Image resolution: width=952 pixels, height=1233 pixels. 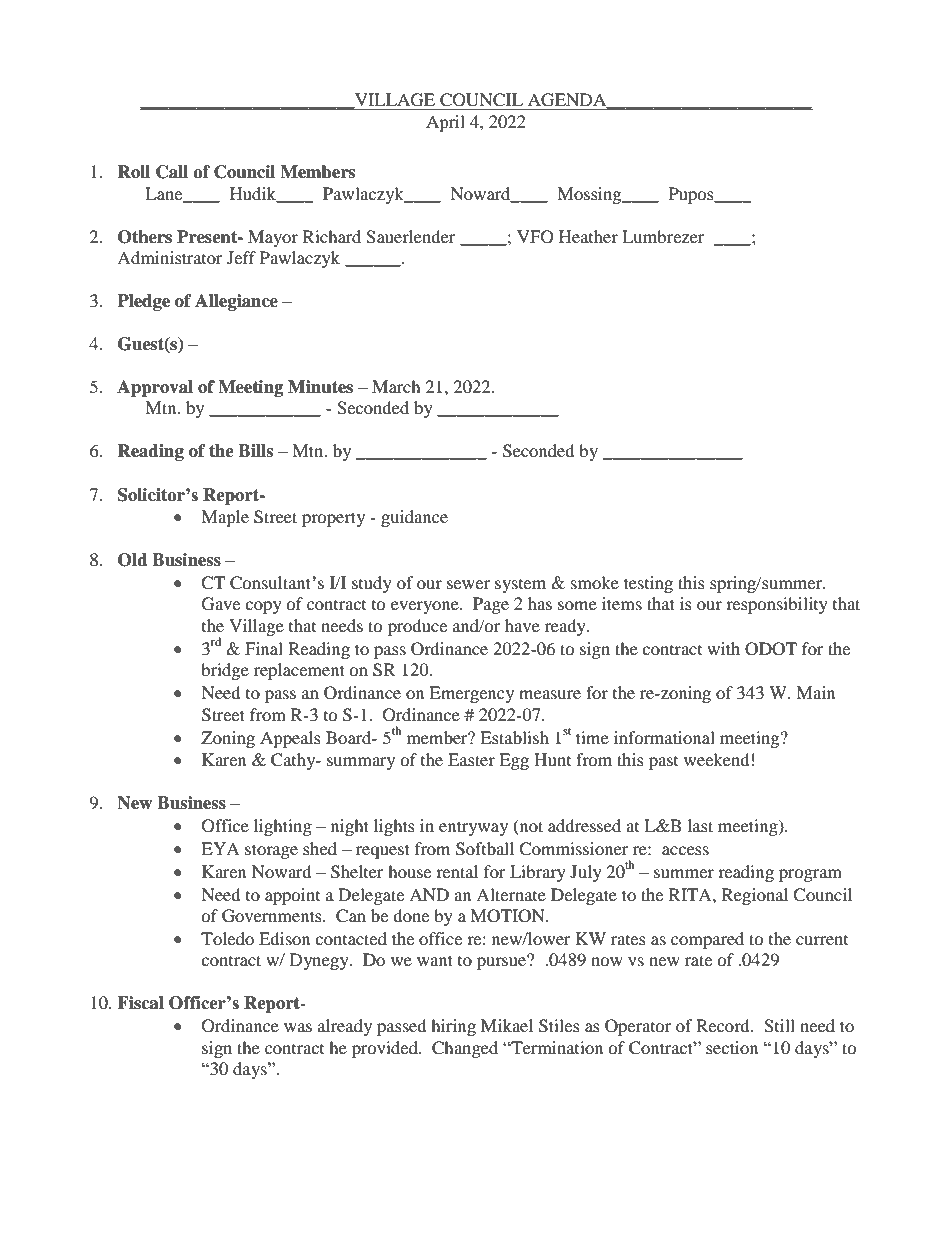 What do you see at coordinates (468, 584) in the screenshot?
I see `sewer` at bounding box center [468, 584].
